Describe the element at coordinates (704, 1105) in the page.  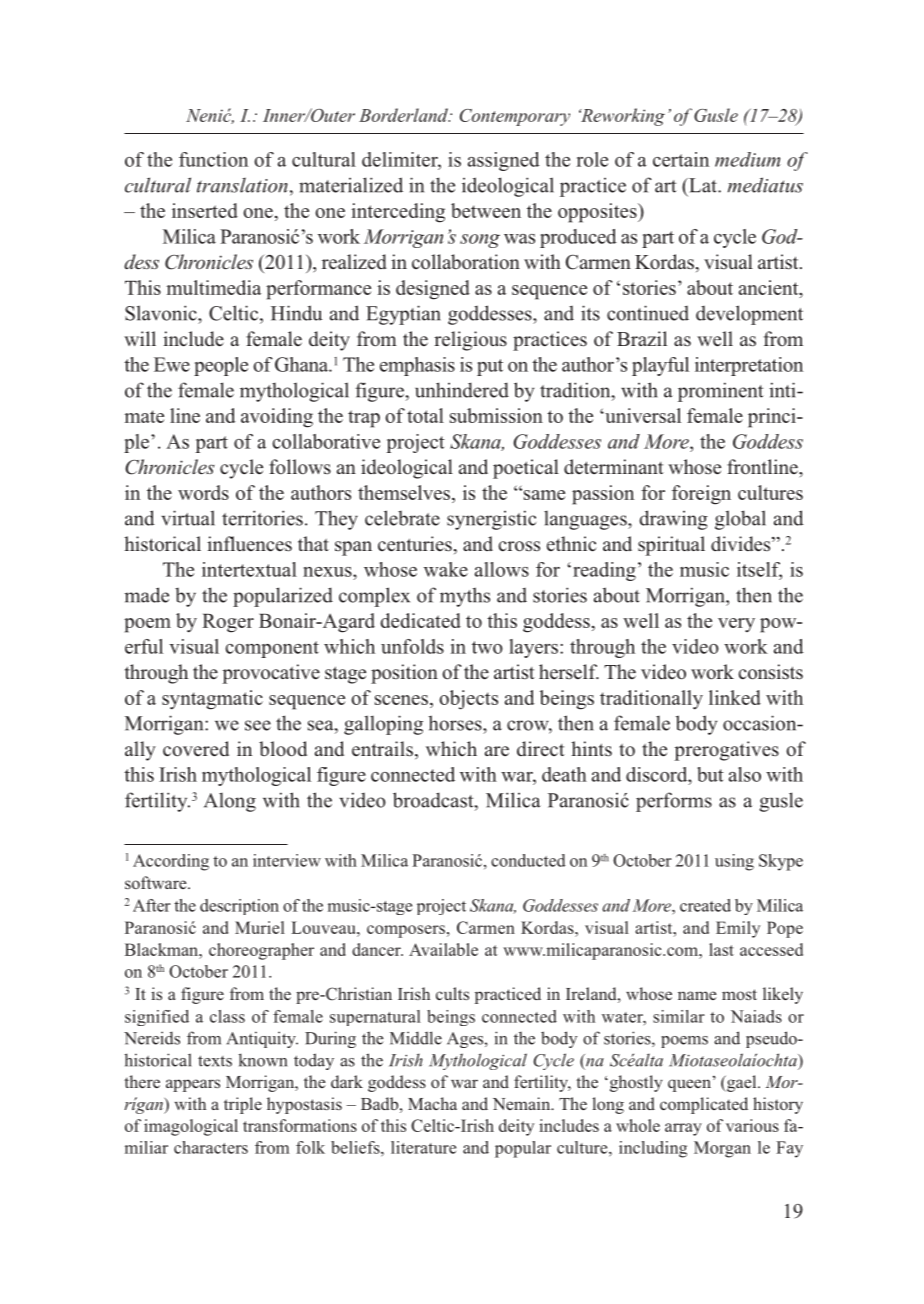
I see `complicated` at that location.
